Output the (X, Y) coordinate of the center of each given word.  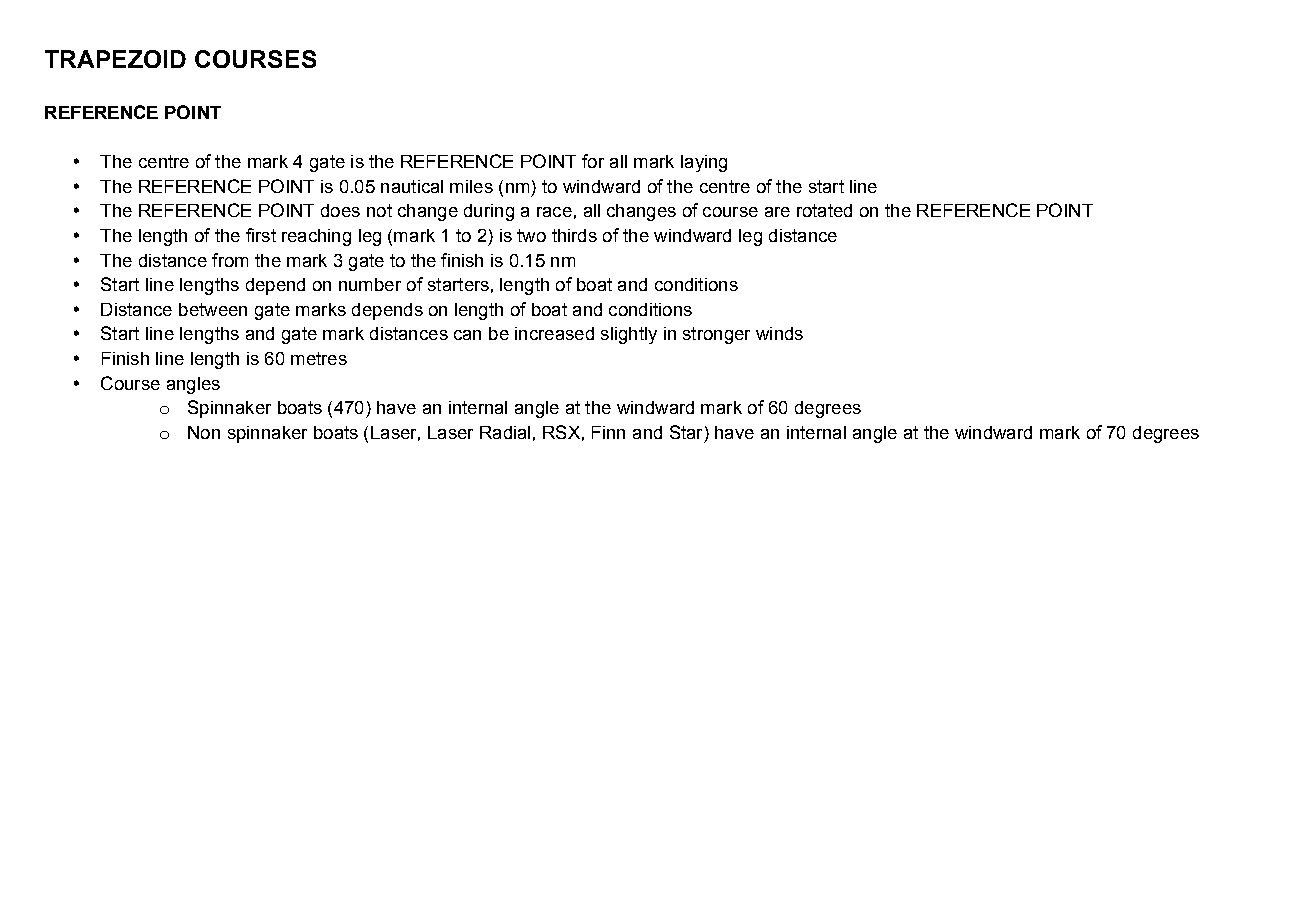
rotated (824, 210)
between (213, 309)
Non (204, 432)
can (467, 335)
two (531, 235)
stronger (716, 335)
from (230, 260)
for (593, 161)
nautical (412, 186)
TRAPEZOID (115, 59)
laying (704, 163)
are (777, 212)
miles (471, 186)
